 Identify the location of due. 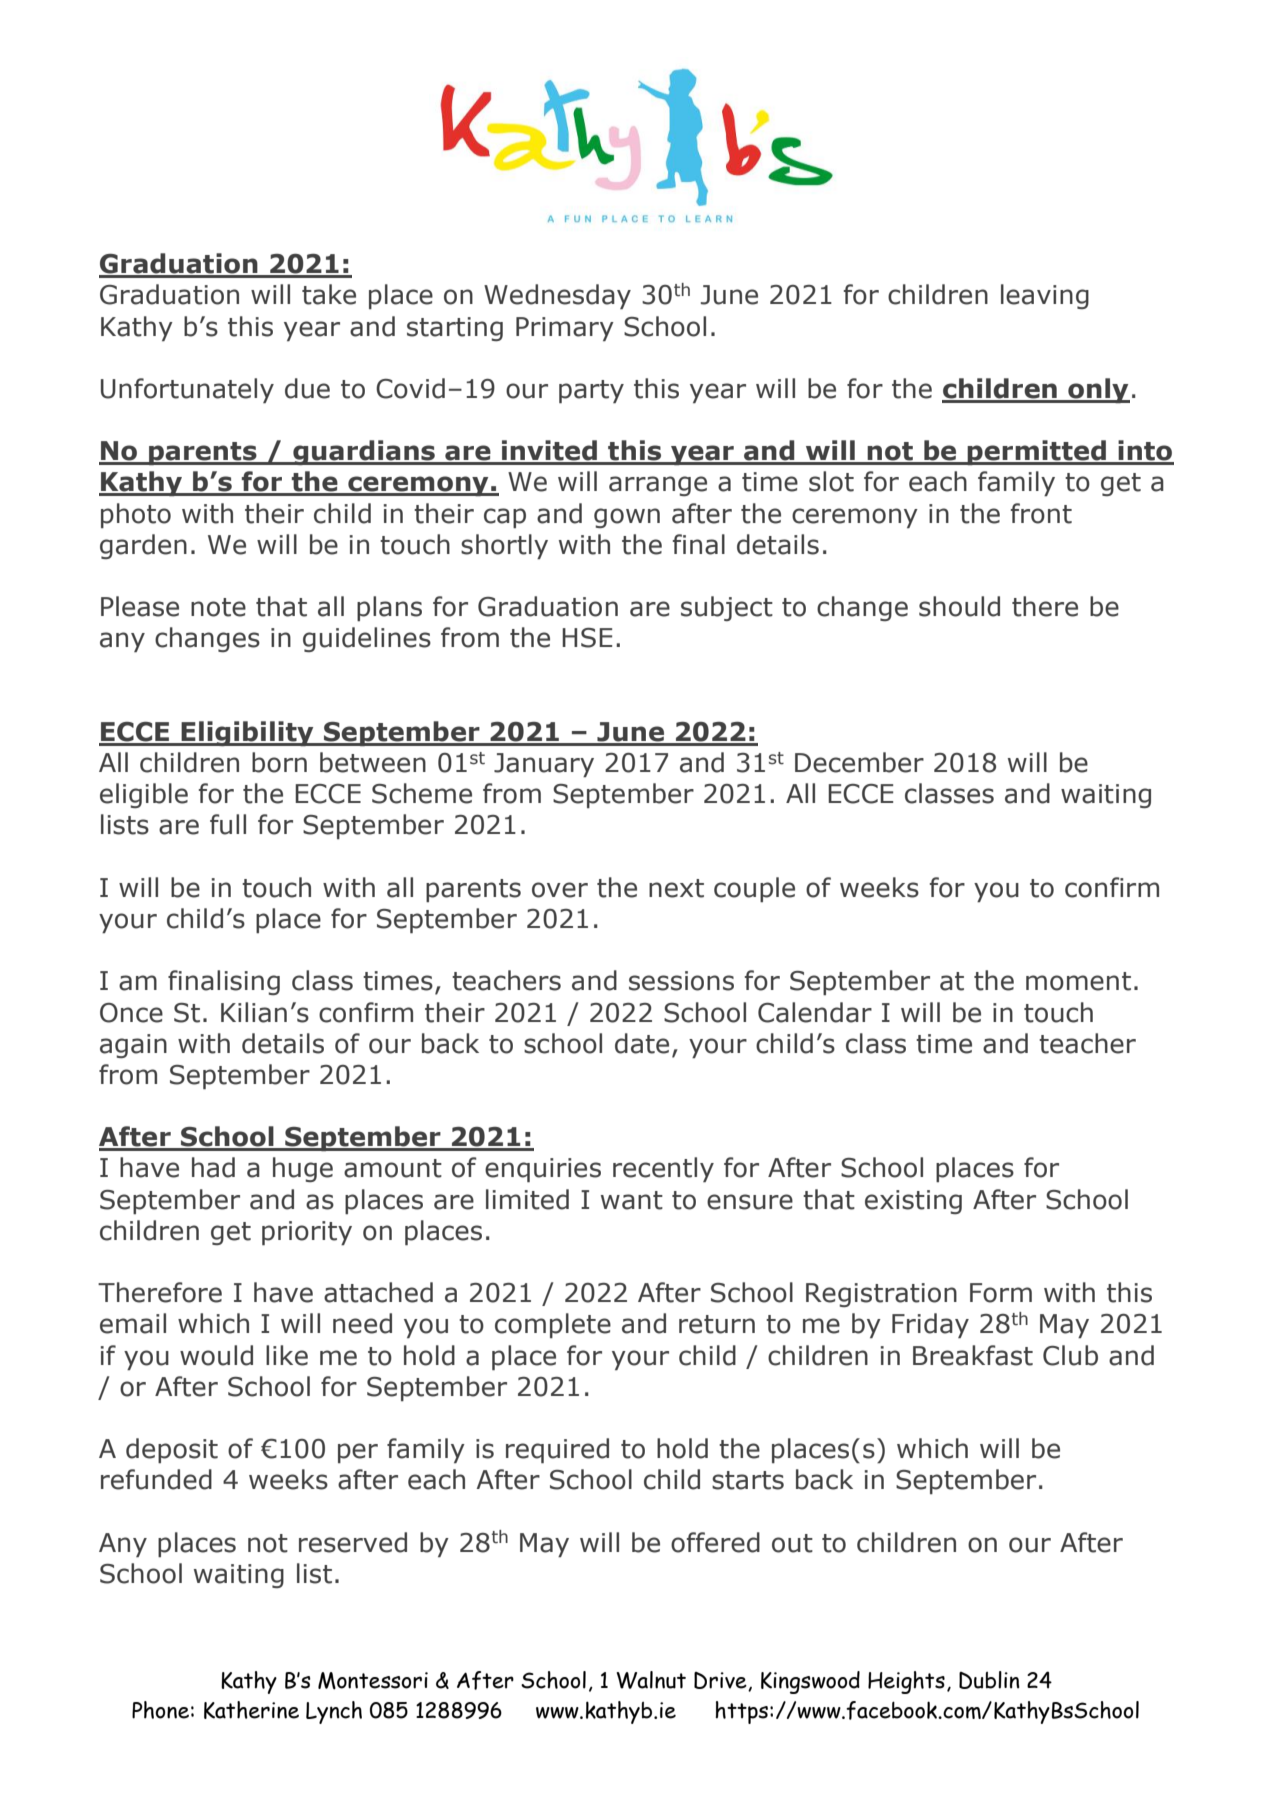
(307, 388).
